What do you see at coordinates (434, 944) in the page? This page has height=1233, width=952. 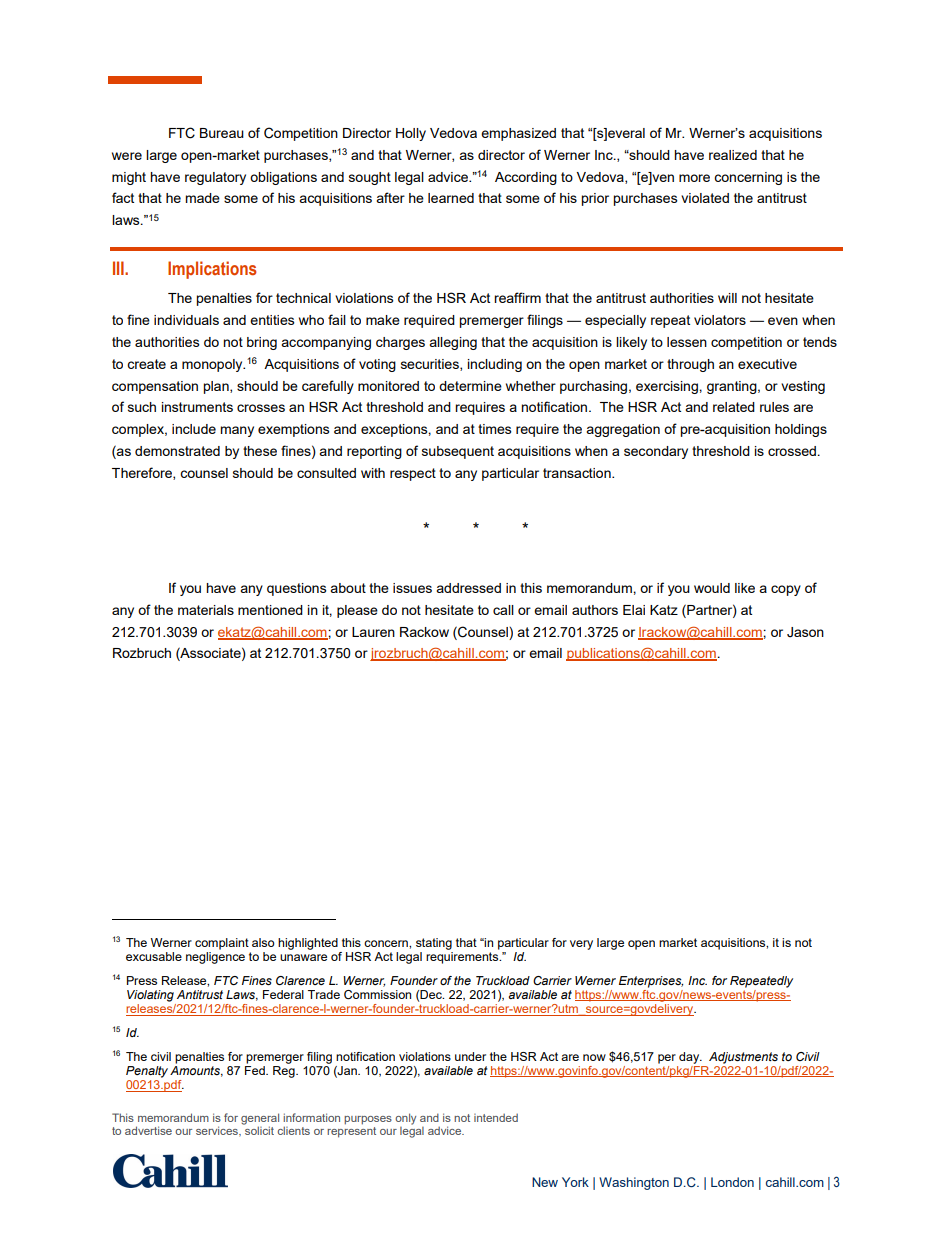 I see `stating` at bounding box center [434, 944].
